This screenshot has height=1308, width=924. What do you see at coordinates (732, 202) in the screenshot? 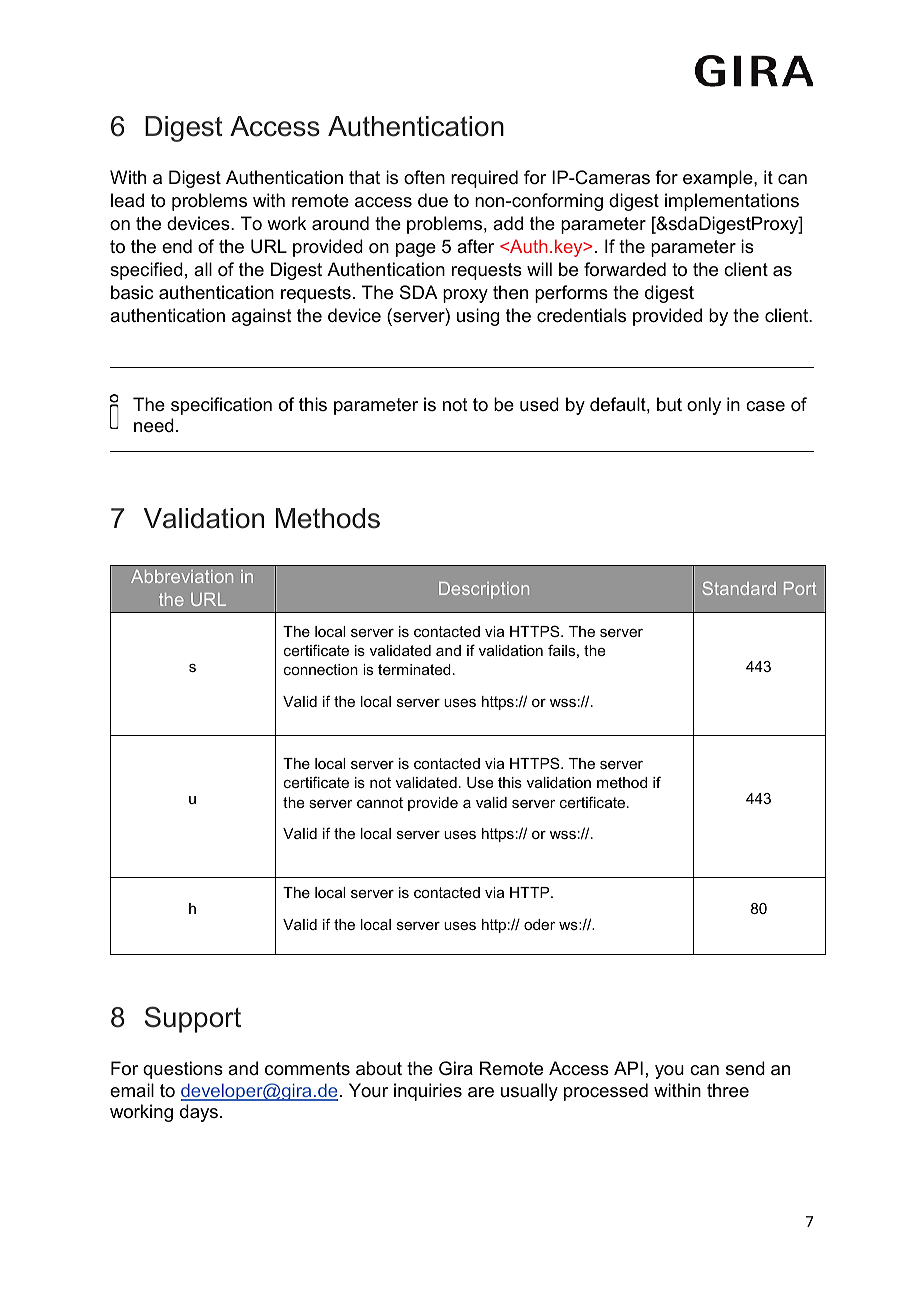
I see `implementations` at bounding box center [732, 202].
